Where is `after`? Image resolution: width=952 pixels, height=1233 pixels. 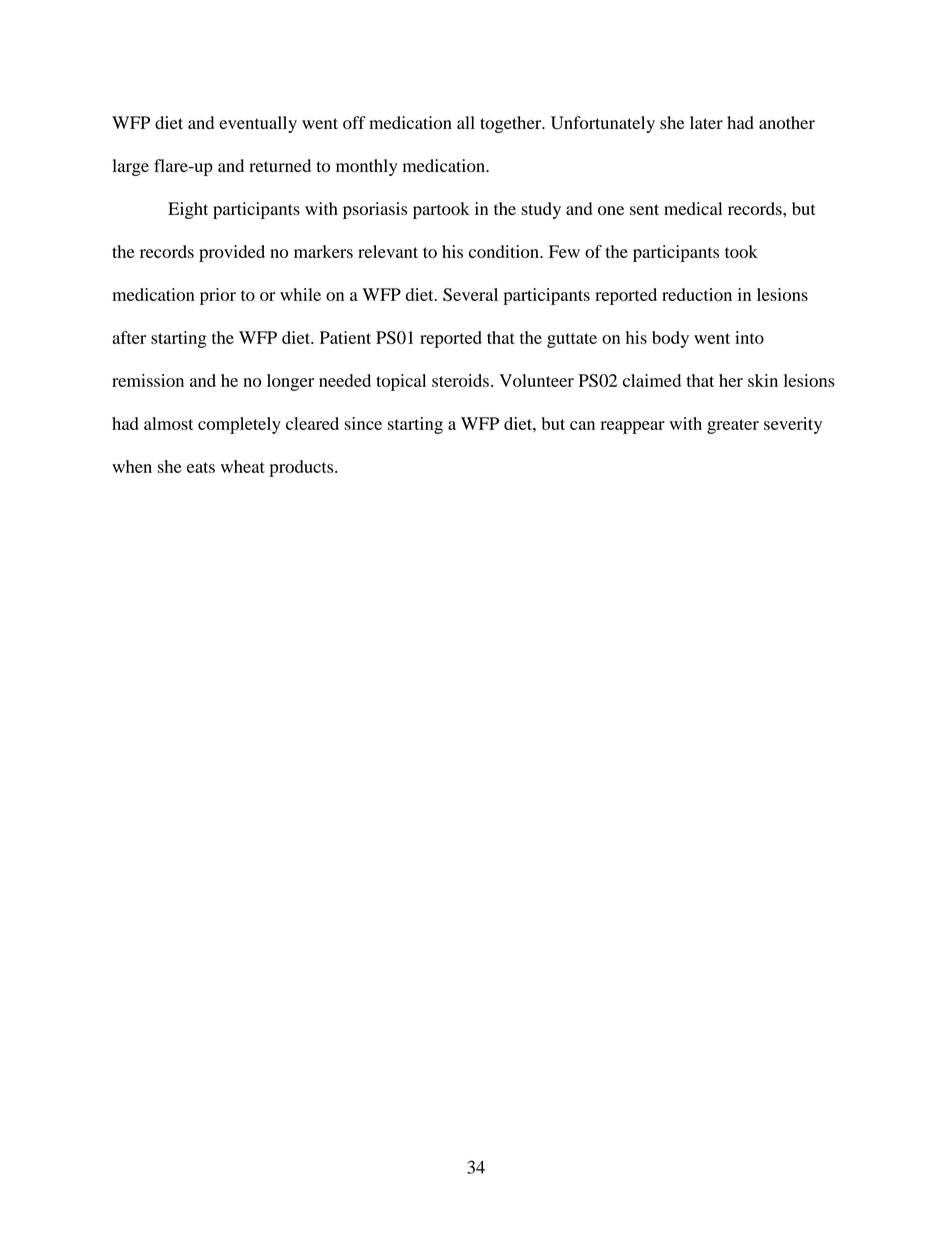
after is located at coordinates (129, 337).
